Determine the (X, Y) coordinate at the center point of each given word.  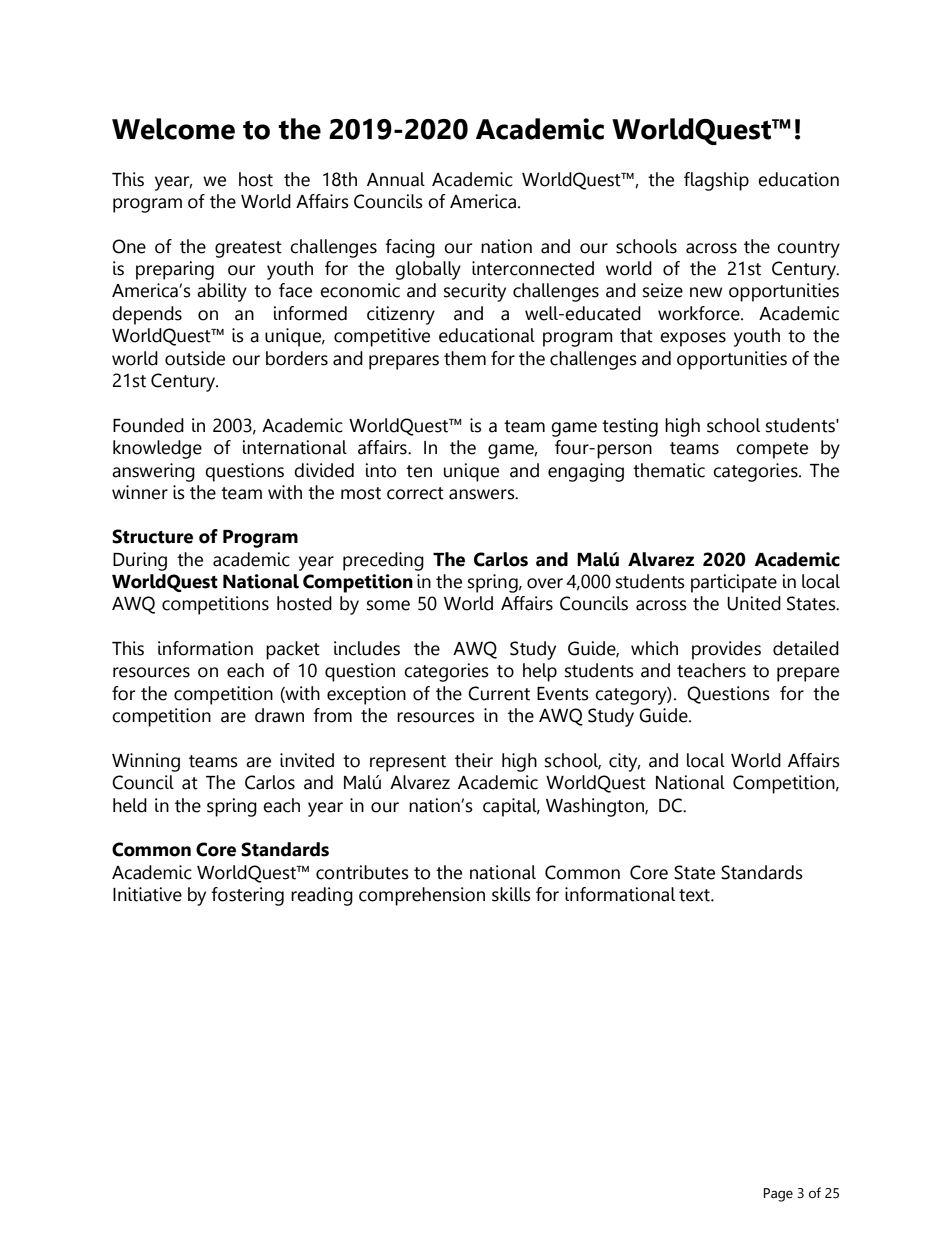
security (475, 292)
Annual (396, 179)
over (545, 583)
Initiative (147, 894)
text (695, 895)
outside (195, 358)
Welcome (173, 129)
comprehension (422, 896)
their (474, 760)
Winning (146, 762)
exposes (693, 339)
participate (734, 583)
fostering (247, 896)
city (624, 762)
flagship (716, 181)
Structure (152, 536)
